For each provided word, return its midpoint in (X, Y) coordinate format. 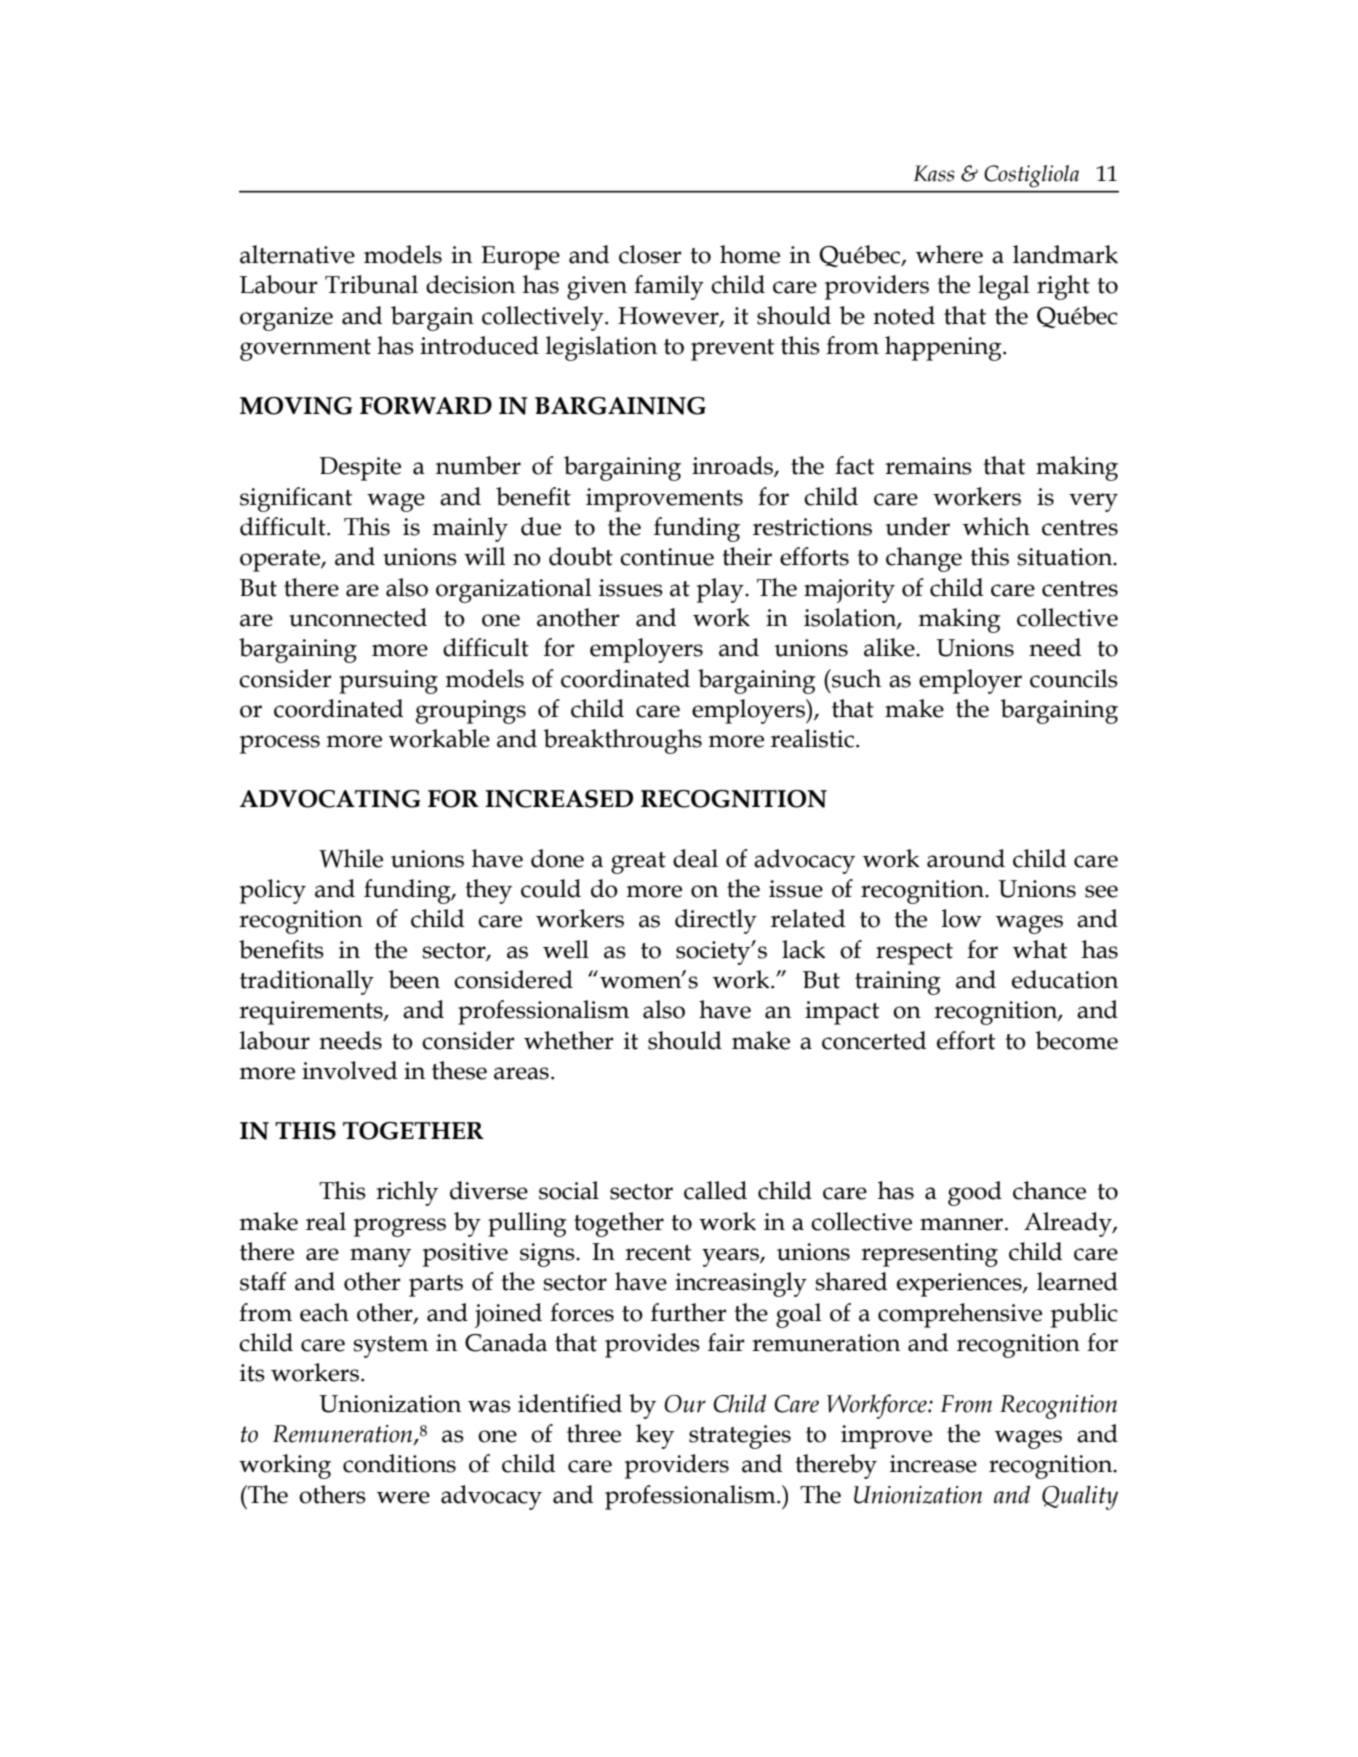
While (351, 858)
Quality (1080, 1497)
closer (650, 254)
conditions (399, 1463)
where (949, 254)
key (655, 1436)
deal (695, 858)
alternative (297, 254)
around (966, 858)
